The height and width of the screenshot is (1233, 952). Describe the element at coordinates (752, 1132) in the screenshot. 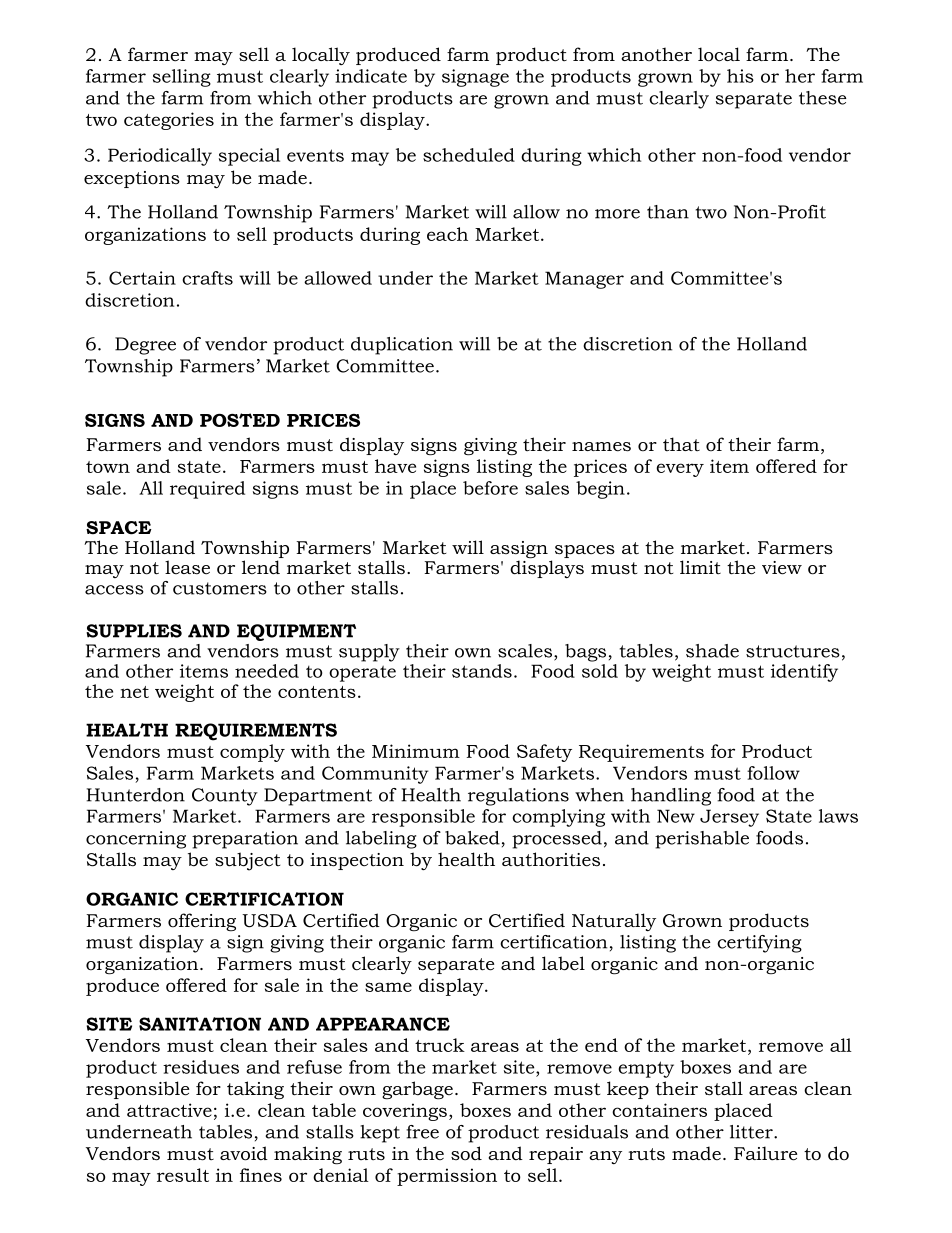

I see `litter` at that location.
